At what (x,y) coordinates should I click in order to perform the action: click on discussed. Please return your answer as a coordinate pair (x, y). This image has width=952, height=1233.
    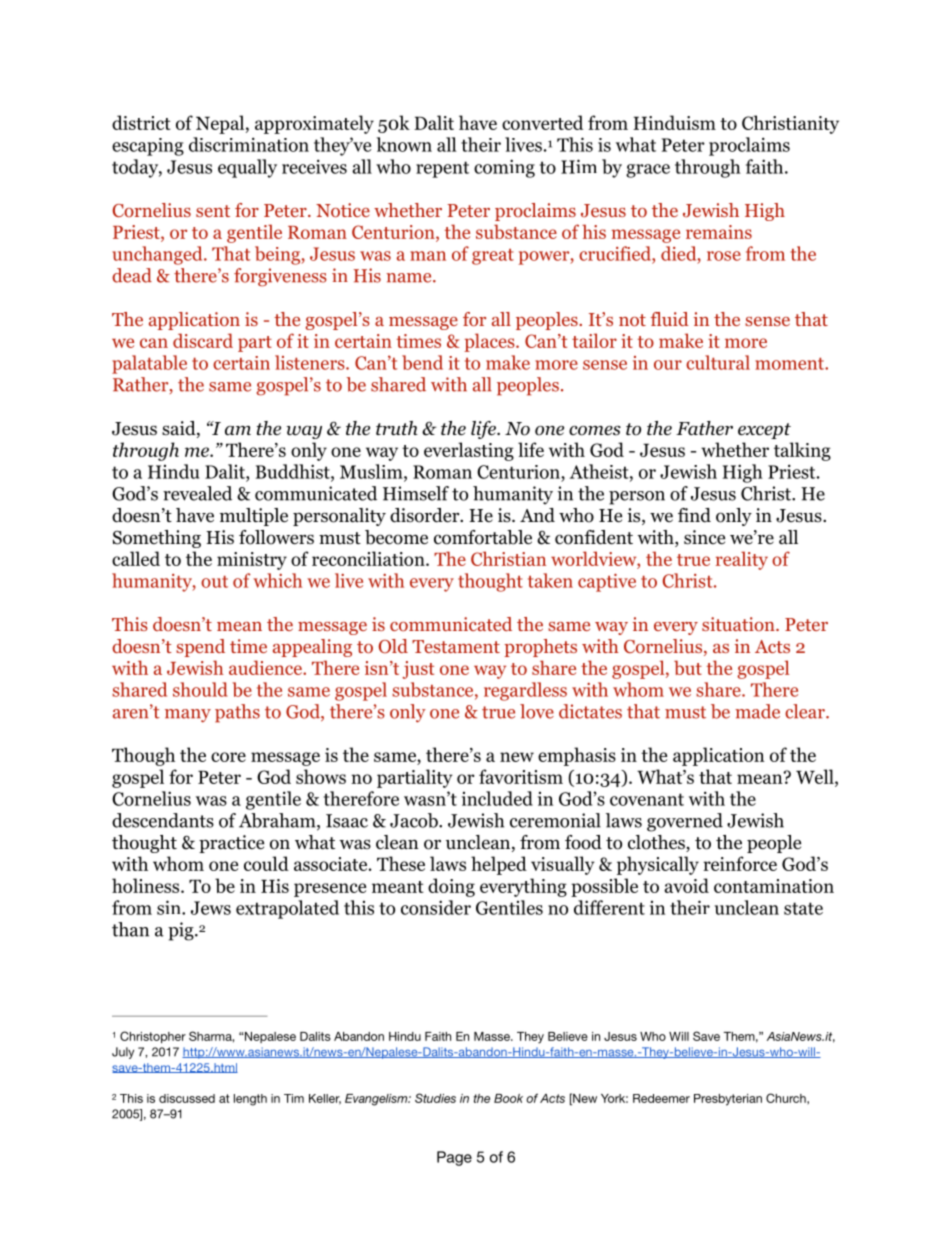
    Looking at the image, I should click on (187, 1098).
